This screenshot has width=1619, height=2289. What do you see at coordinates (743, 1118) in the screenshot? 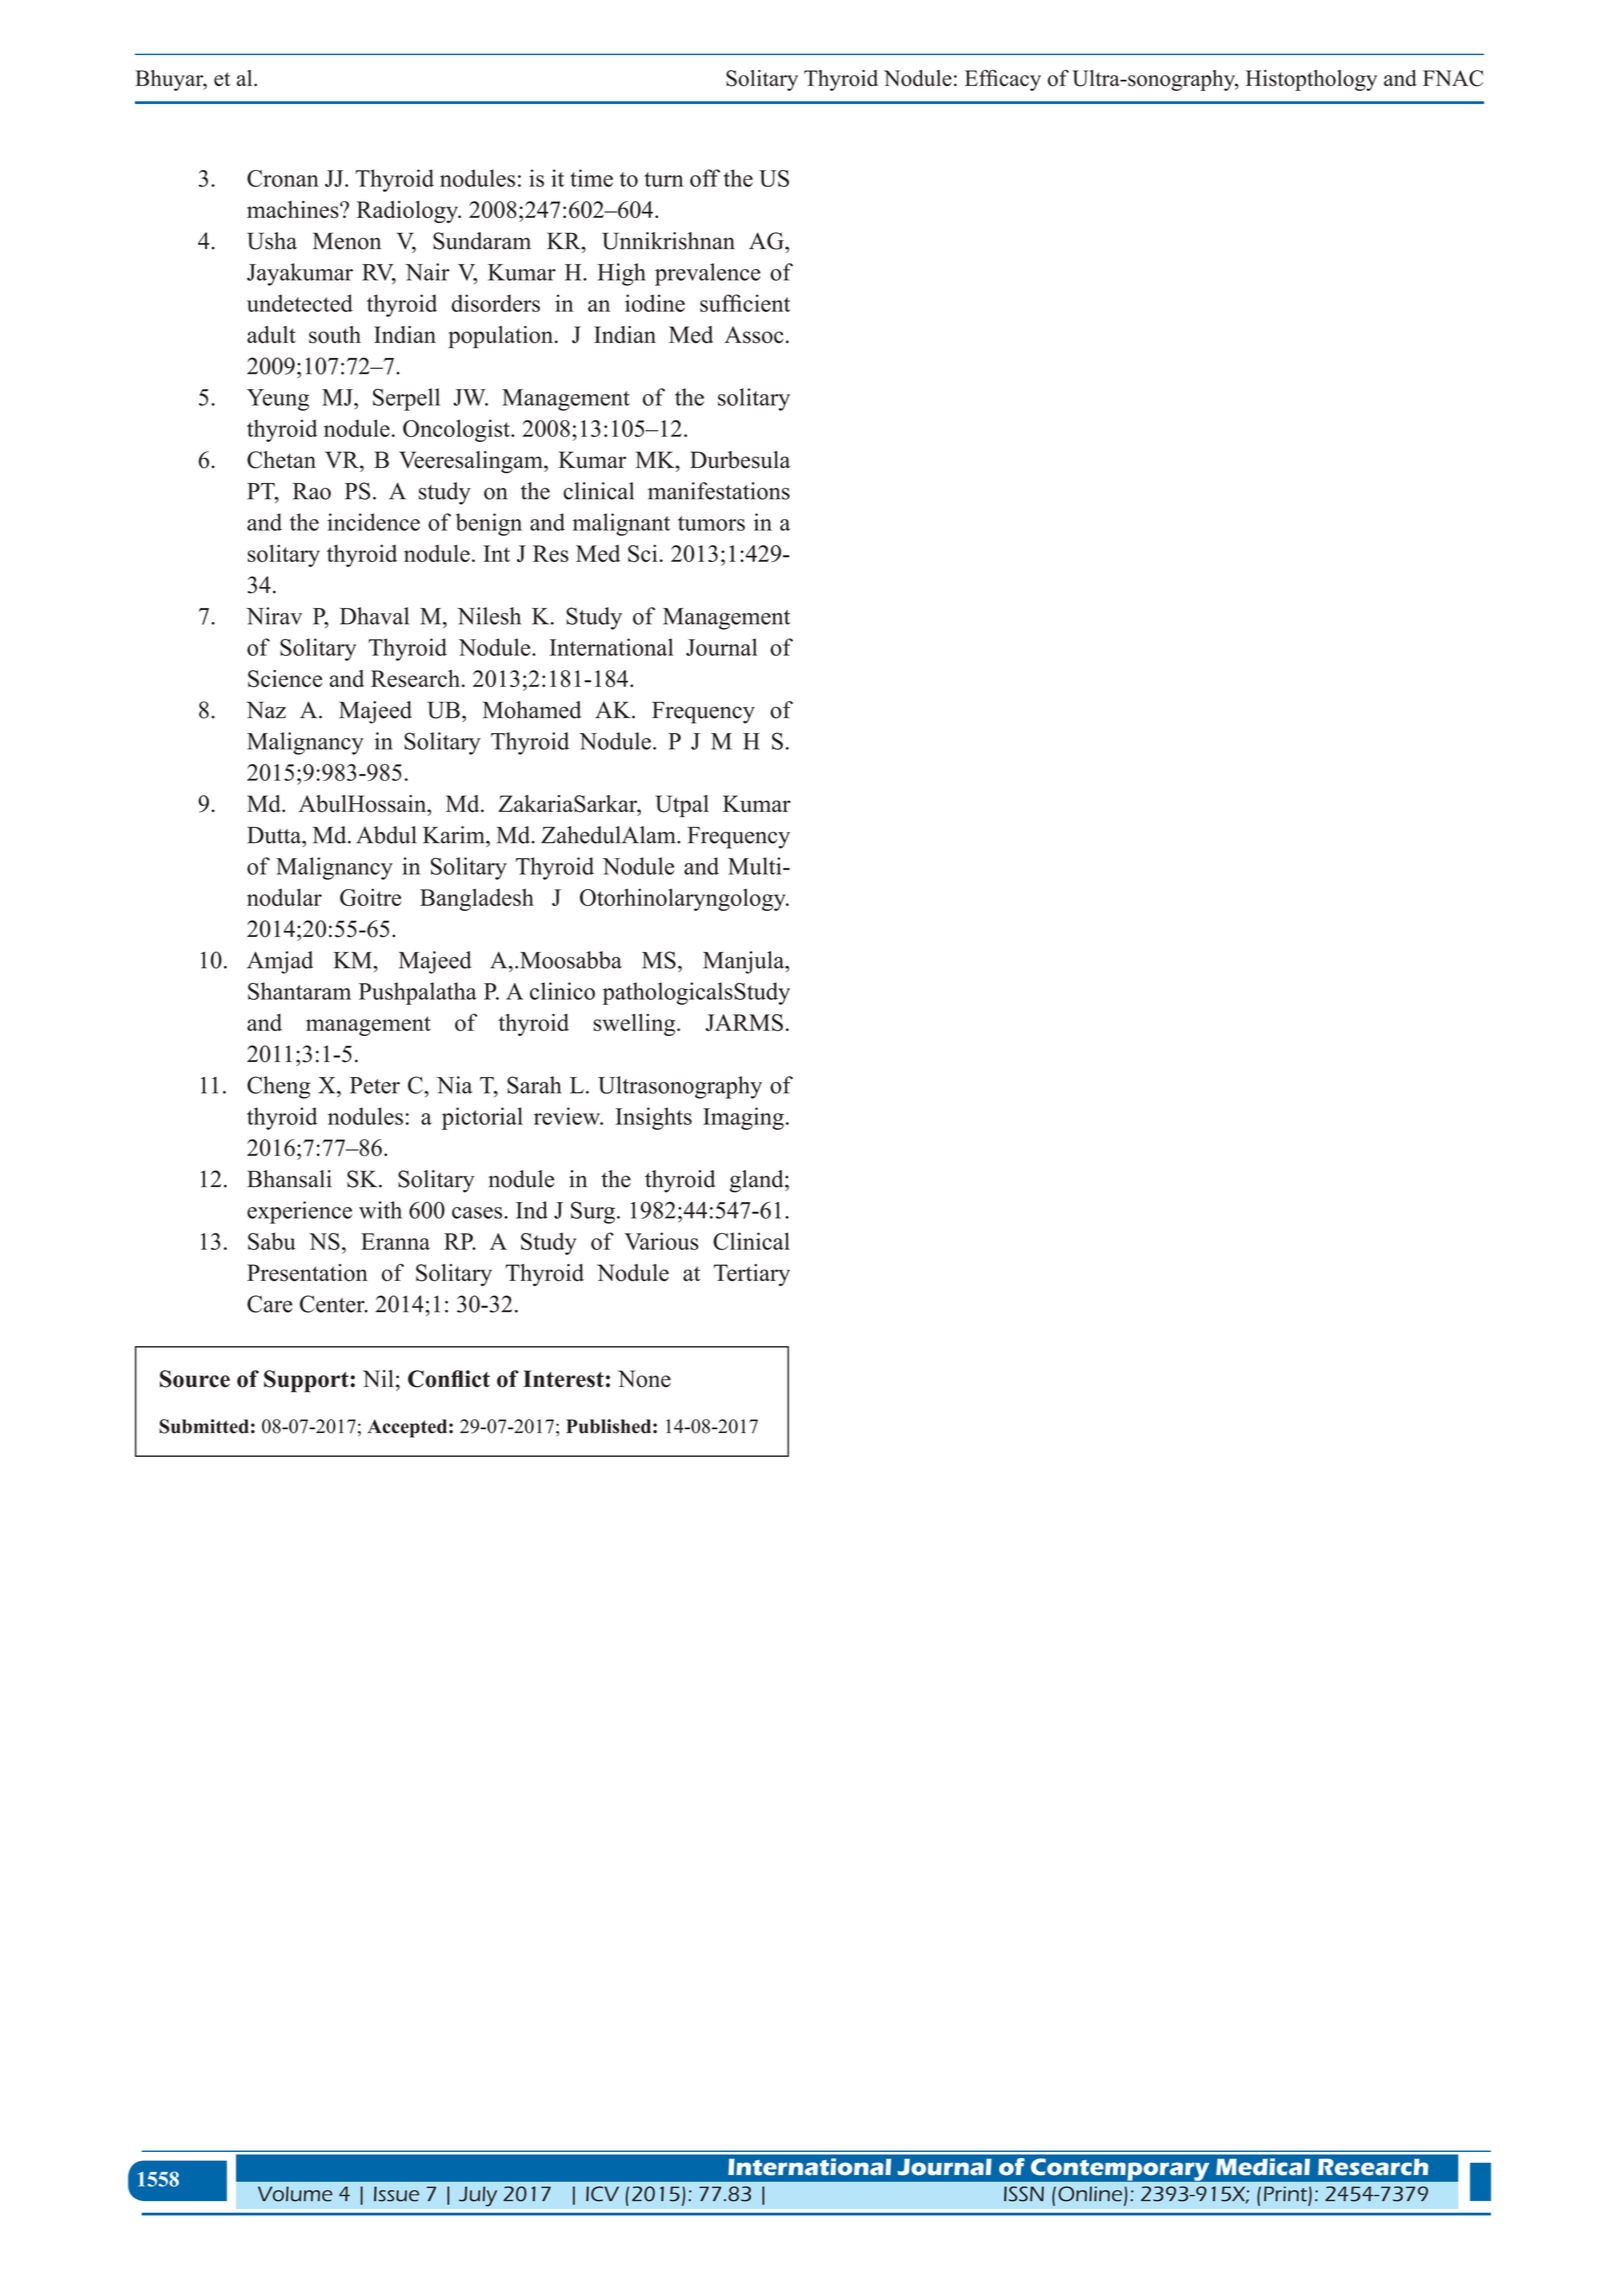
I see `Imaging` at bounding box center [743, 1118].
